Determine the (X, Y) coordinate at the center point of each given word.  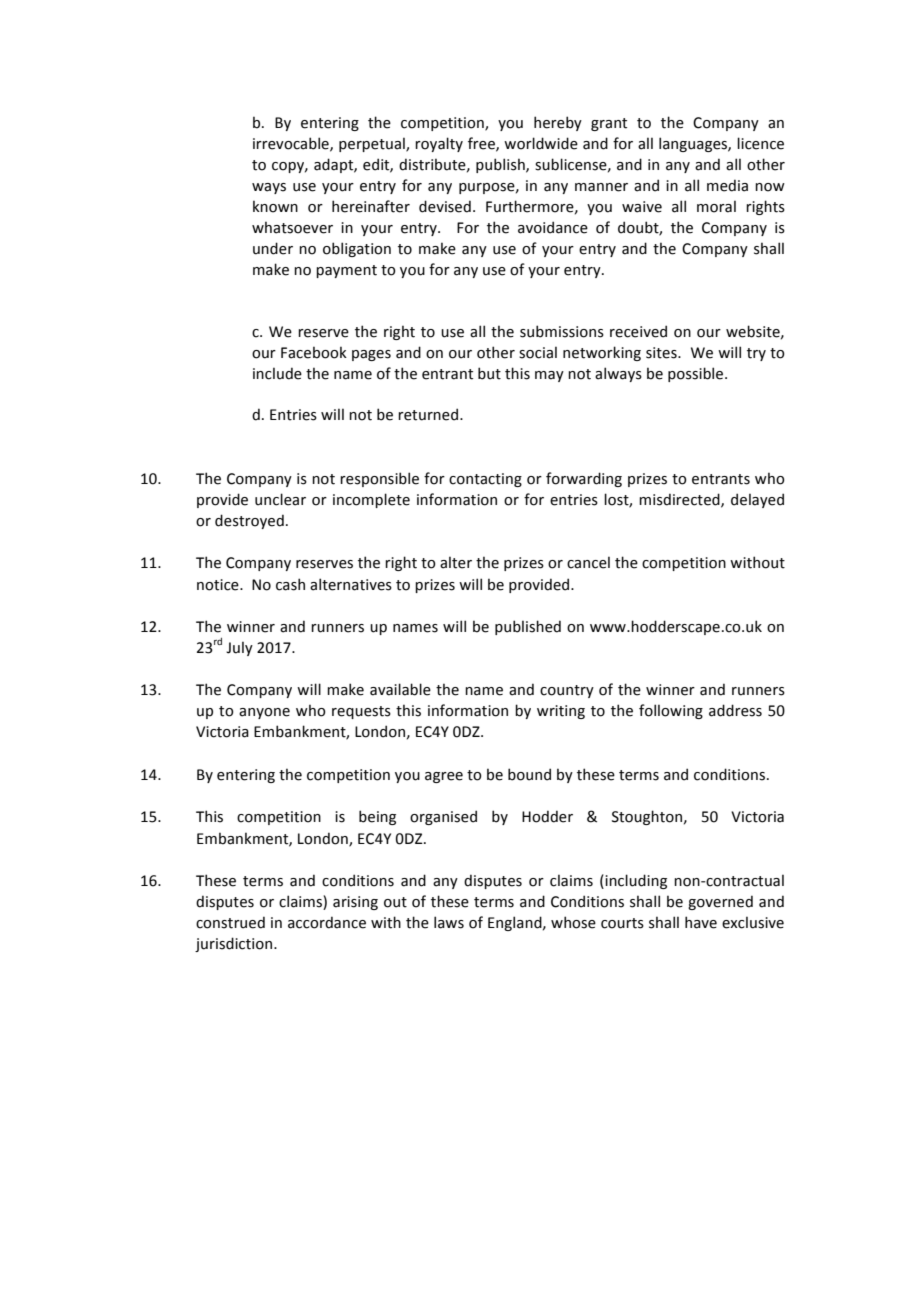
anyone (264, 713)
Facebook (314, 352)
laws (449, 922)
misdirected (680, 500)
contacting (485, 480)
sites (662, 353)
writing (561, 712)
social (538, 352)
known (275, 206)
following (671, 711)
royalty (439, 144)
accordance (327, 922)
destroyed (249, 521)
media (727, 185)
